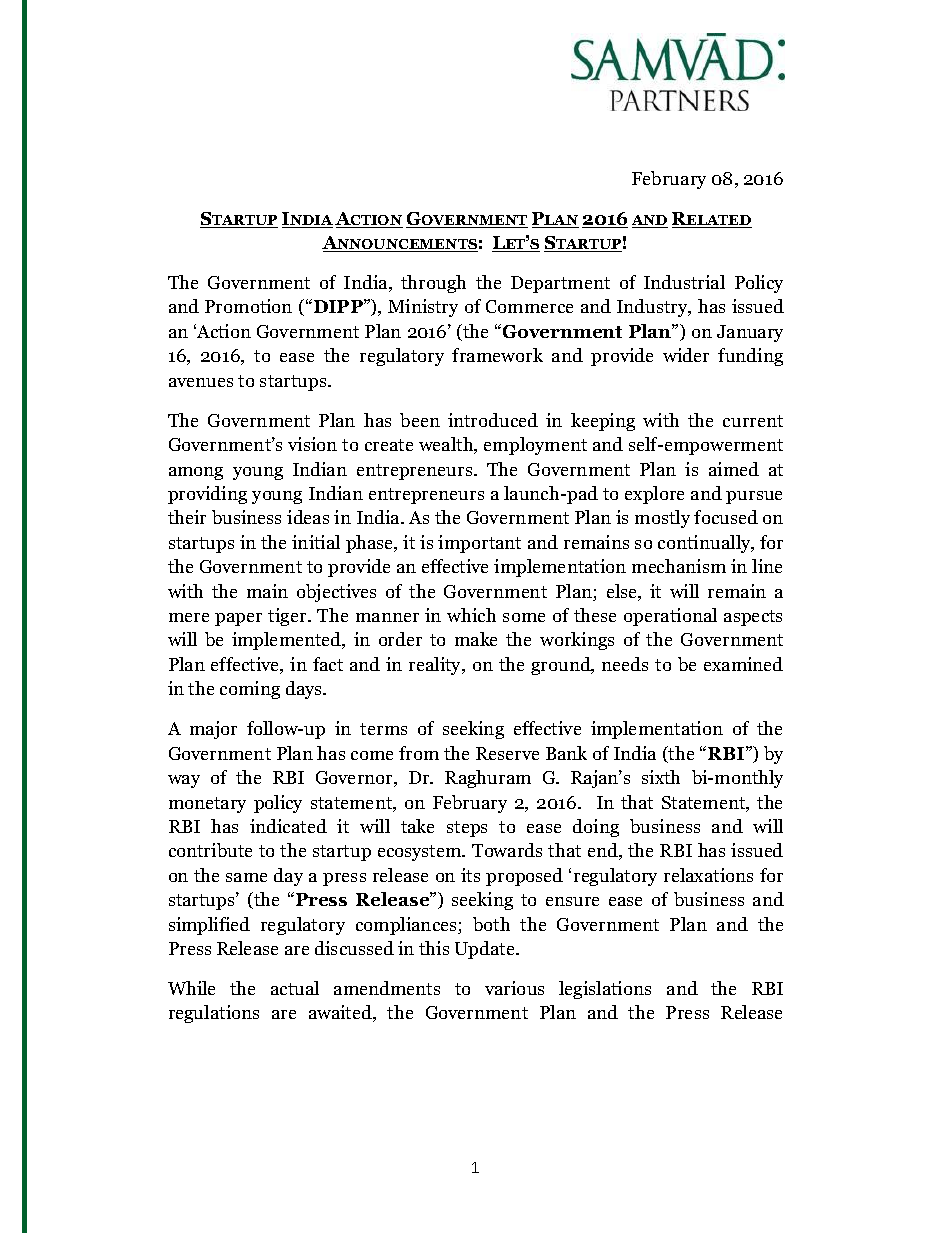 Image resolution: width=952 pixels, height=1233 pixels. Describe the element at coordinates (295, 988) in the screenshot. I see `actual` at that location.
